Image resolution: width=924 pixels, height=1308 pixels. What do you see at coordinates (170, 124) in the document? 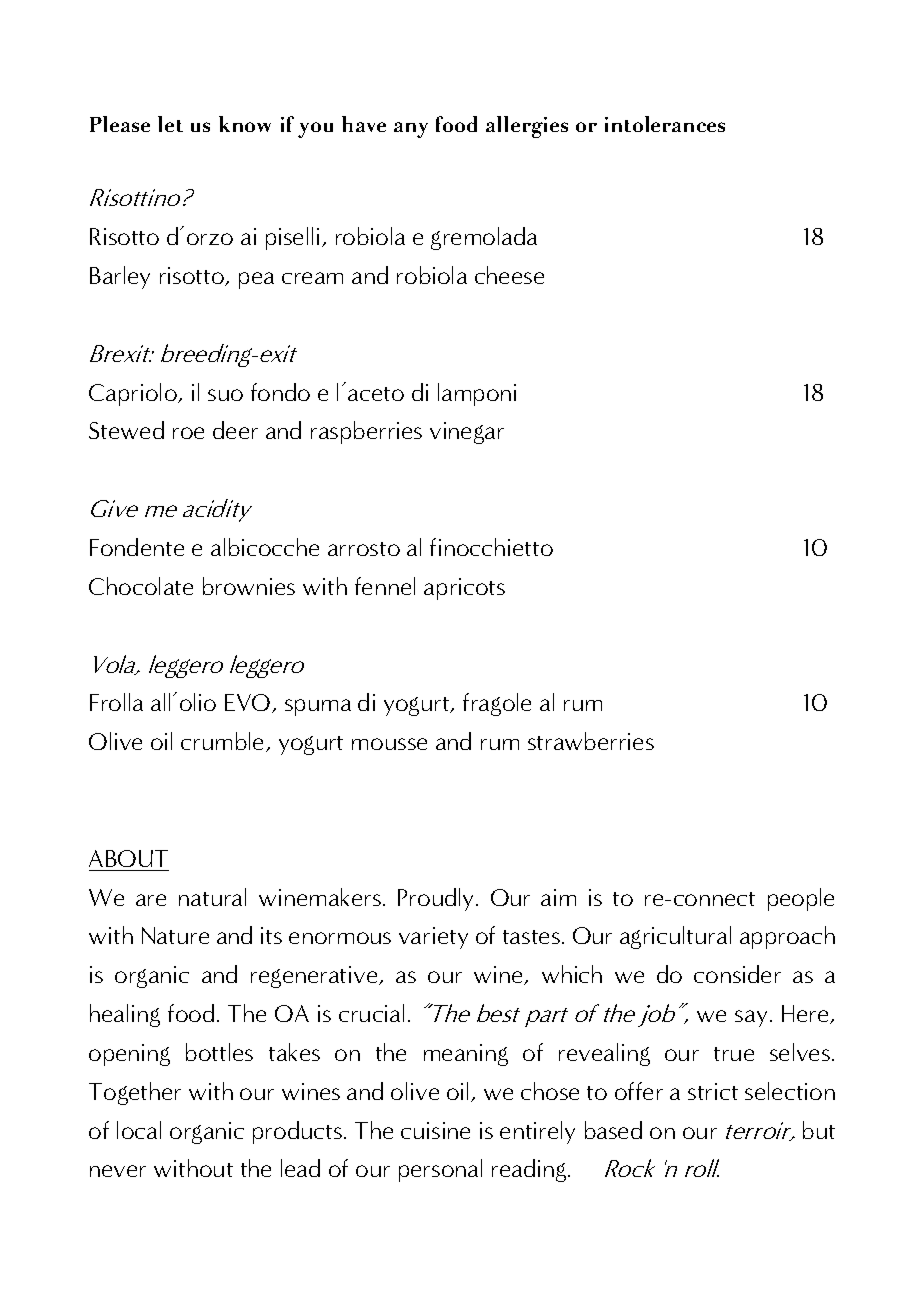
I see `let` at bounding box center [170, 124].
